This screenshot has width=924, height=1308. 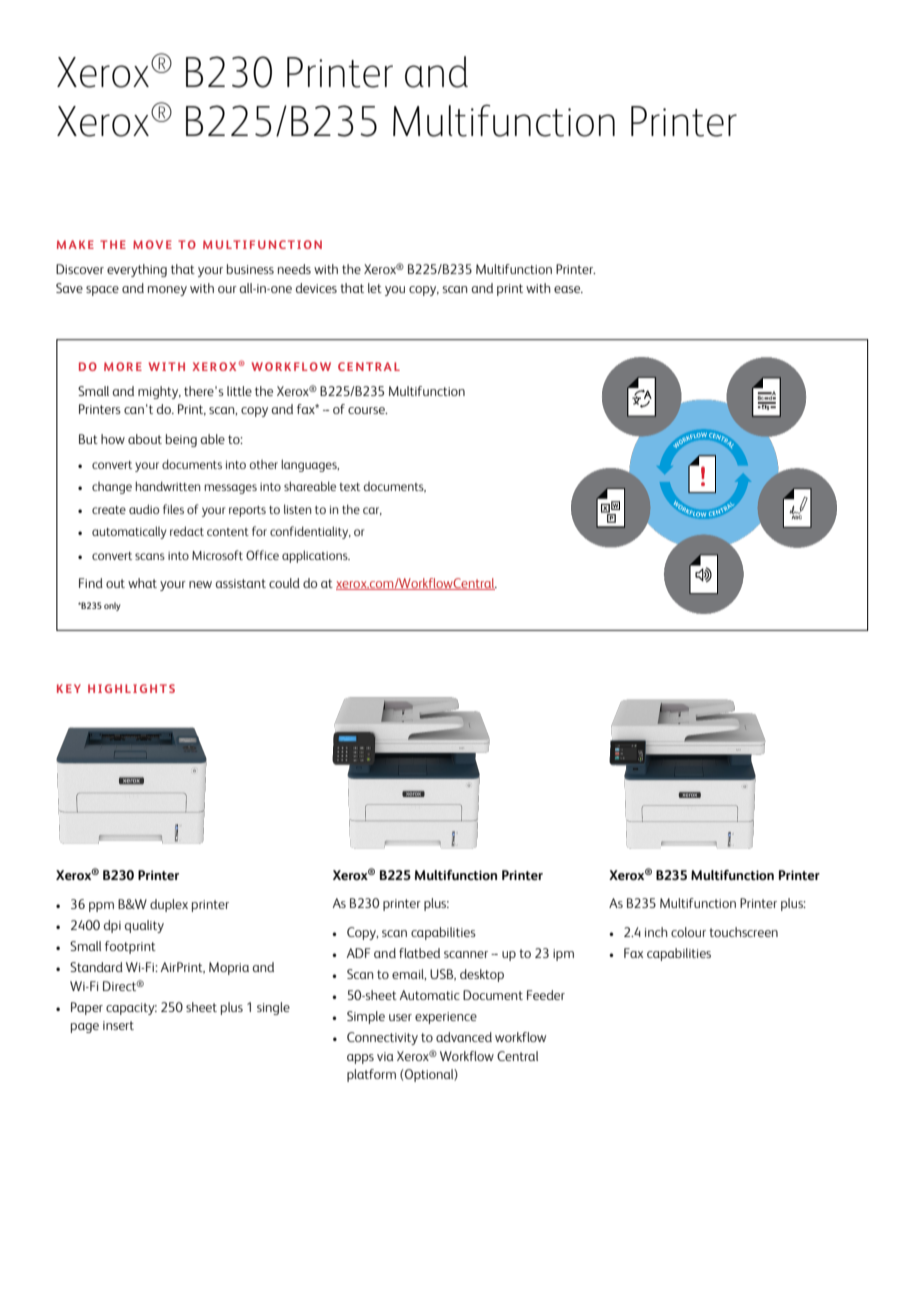 What do you see at coordinates (568, 289) in the screenshot?
I see `ease` at bounding box center [568, 289].
